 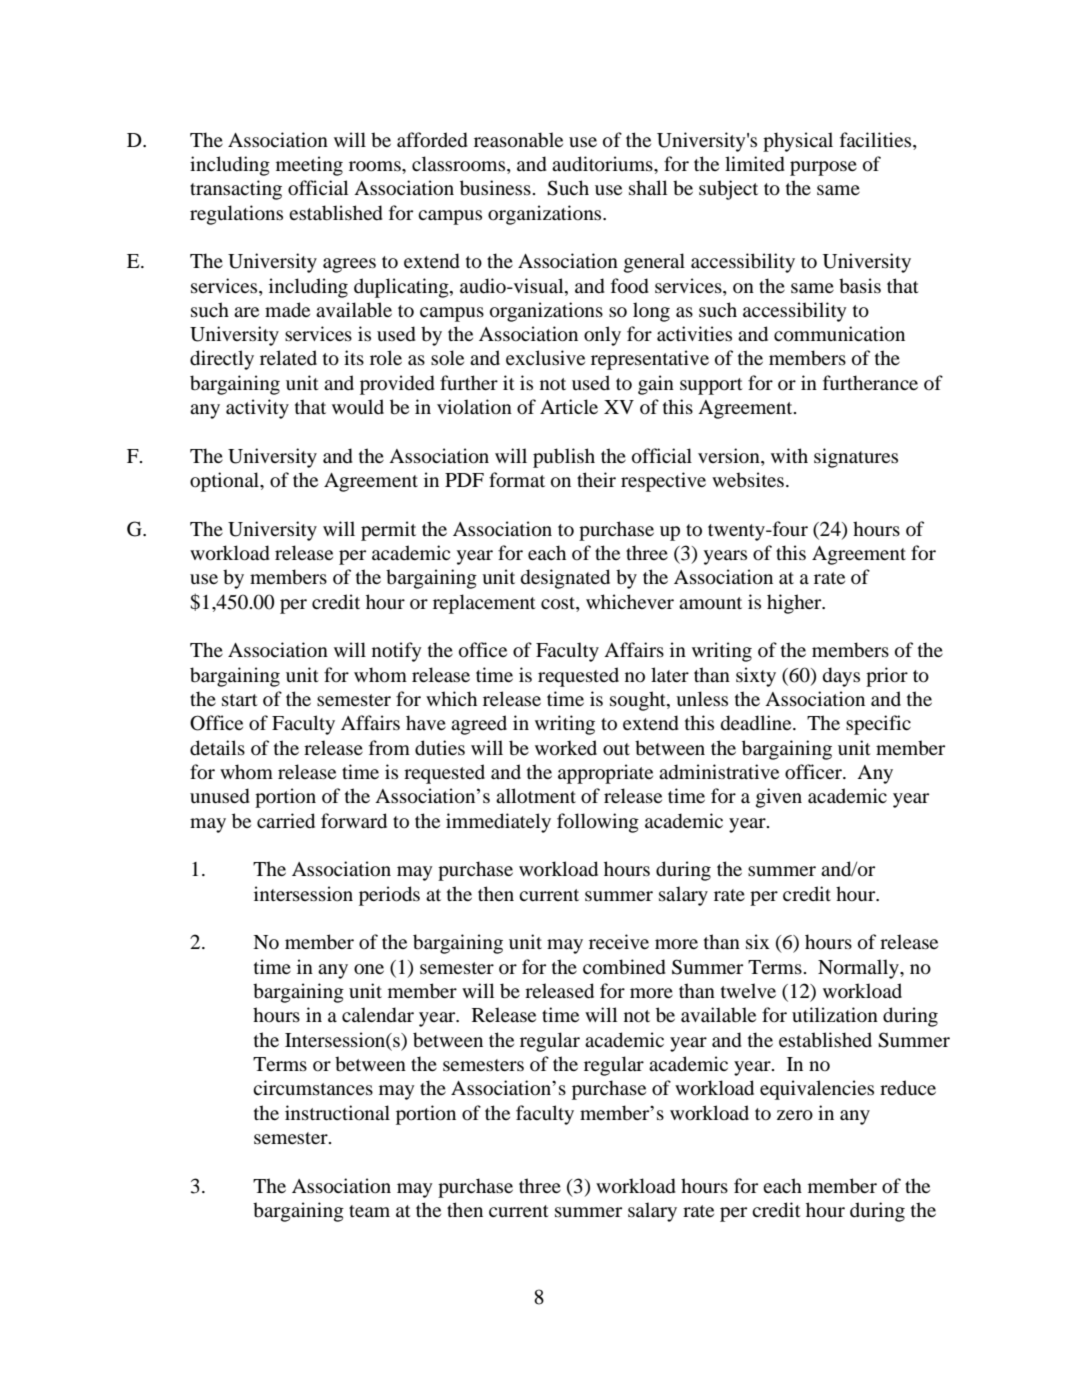 I want to click on purpose, so click(x=823, y=168).
